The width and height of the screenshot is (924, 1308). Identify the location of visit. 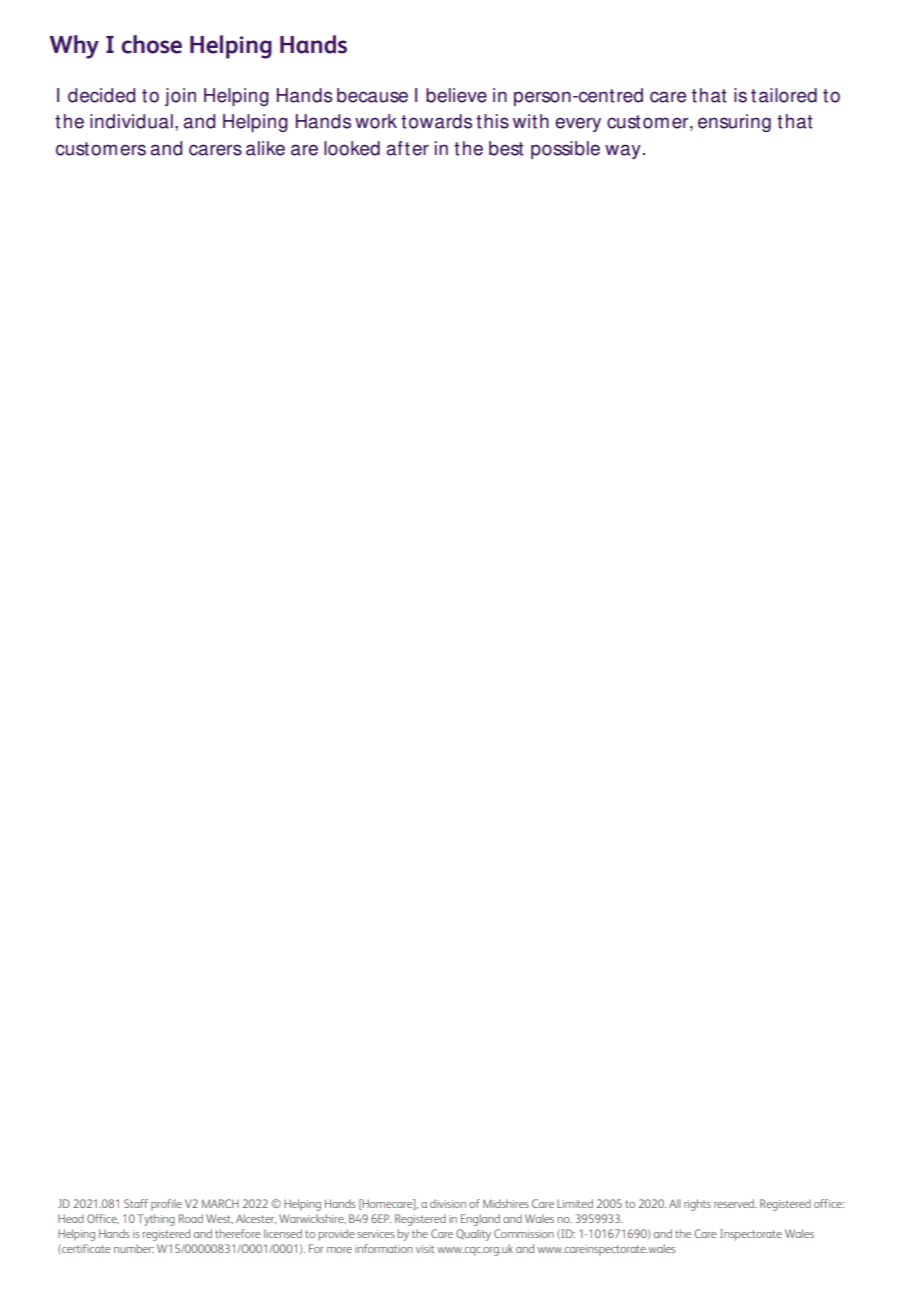
(425, 1249).
